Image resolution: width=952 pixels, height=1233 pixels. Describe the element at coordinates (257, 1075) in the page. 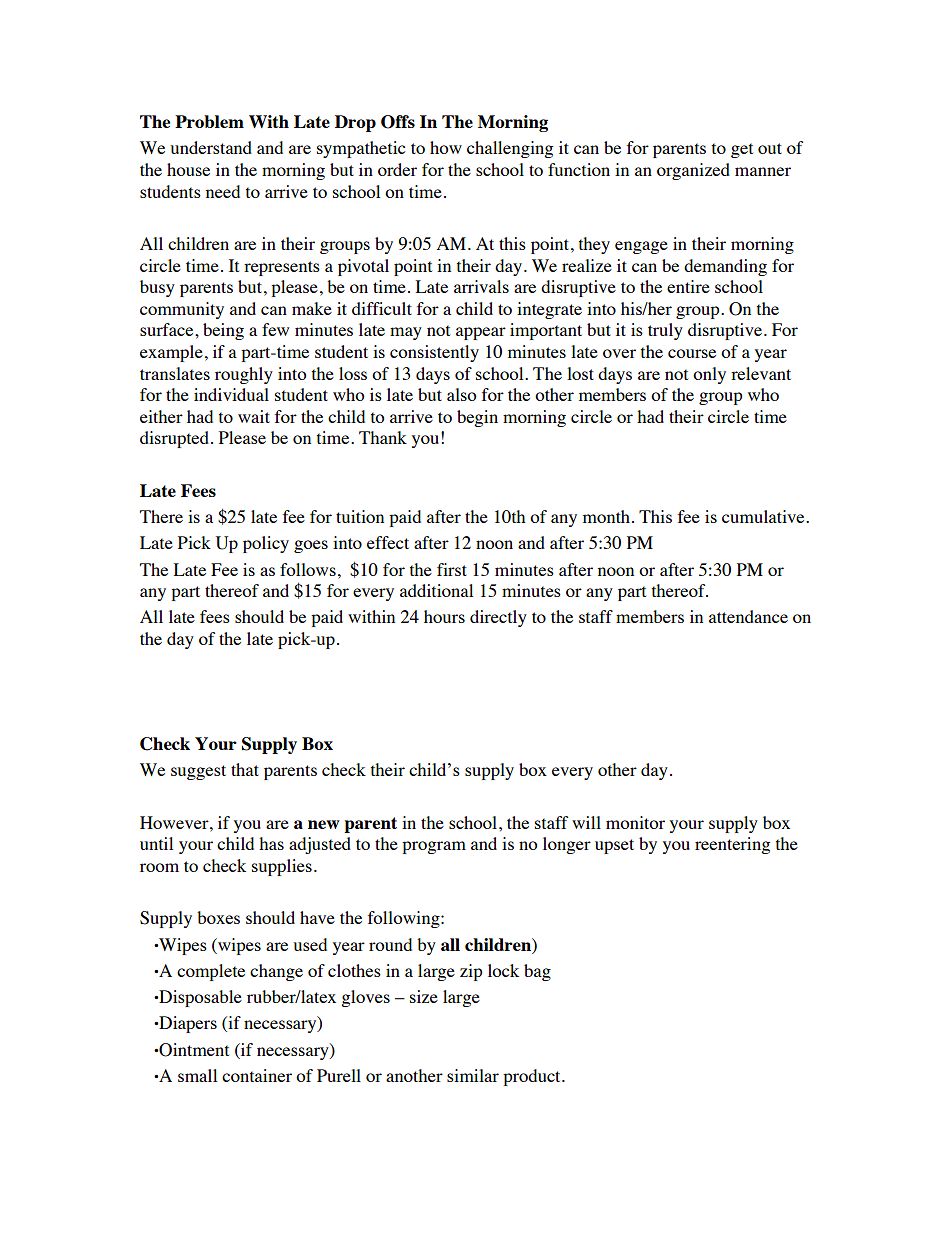

I see `container` at that location.
